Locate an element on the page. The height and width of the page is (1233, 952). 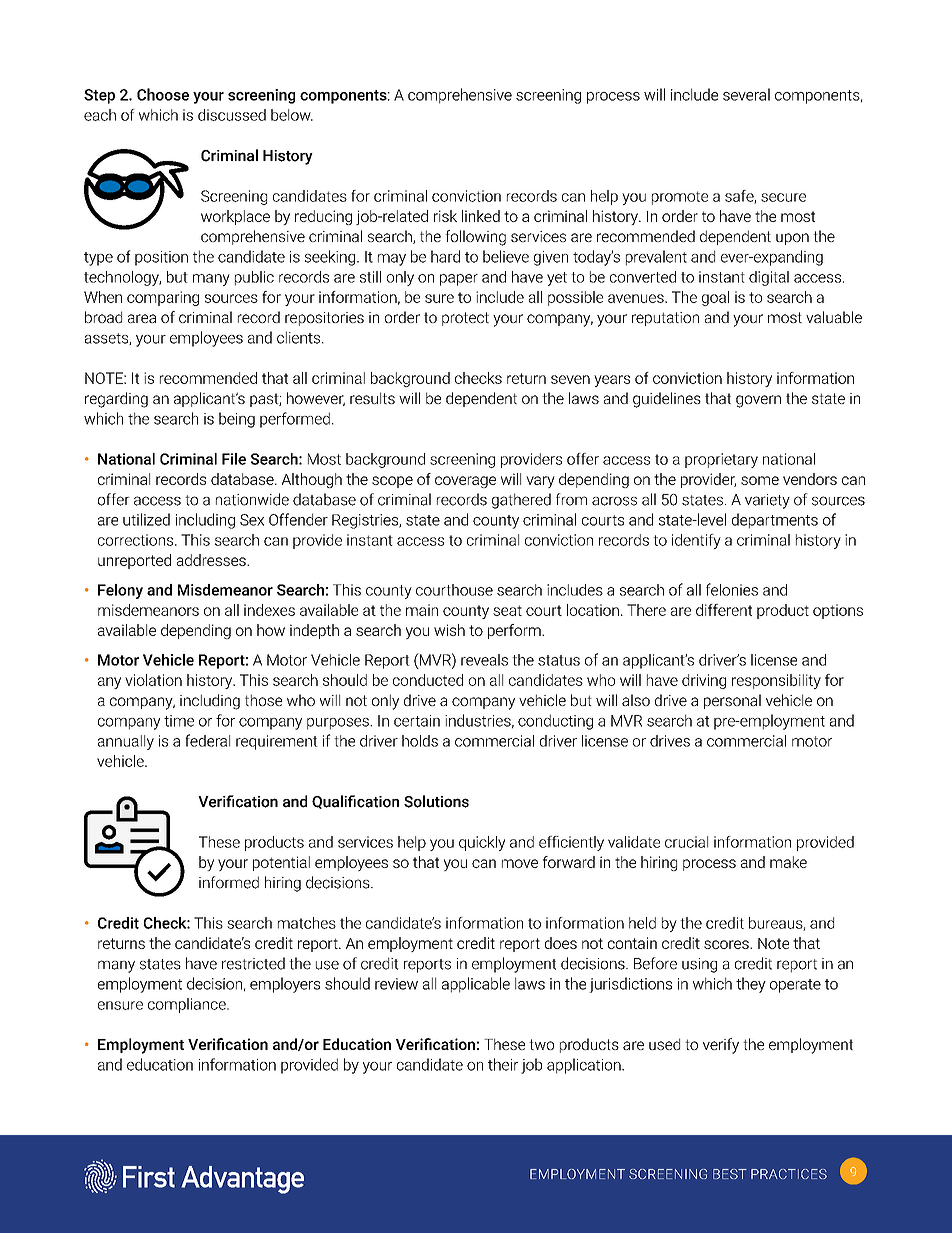
govern is located at coordinates (758, 401).
